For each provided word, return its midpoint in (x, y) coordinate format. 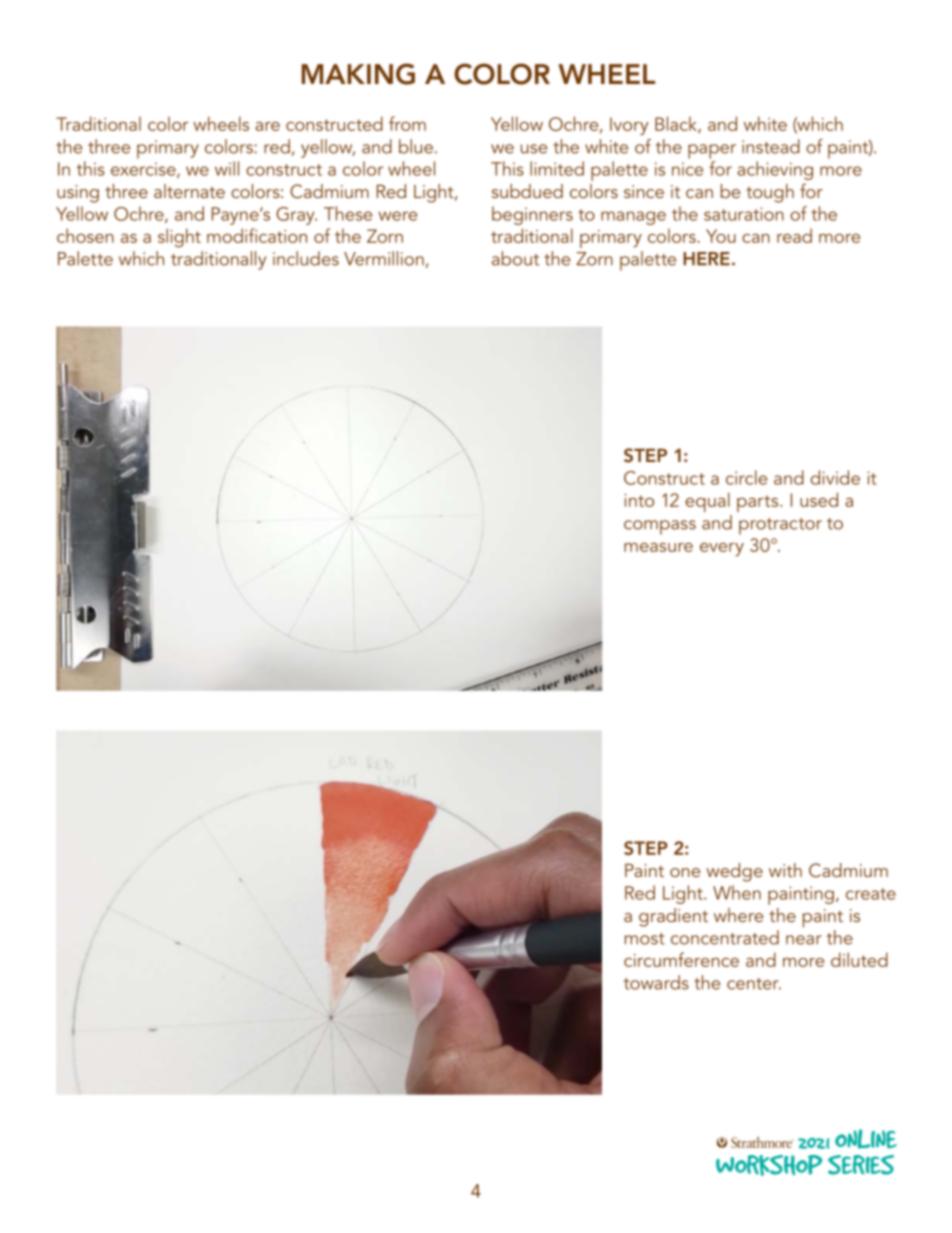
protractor (780, 526)
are (267, 126)
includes (306, 258)
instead (771, 146)
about (515, 258)
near (804, 940)
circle (746, 477)
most (645, 939)
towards (656, 982)
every (722, 549)
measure (658, 547)
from (407, 123)
